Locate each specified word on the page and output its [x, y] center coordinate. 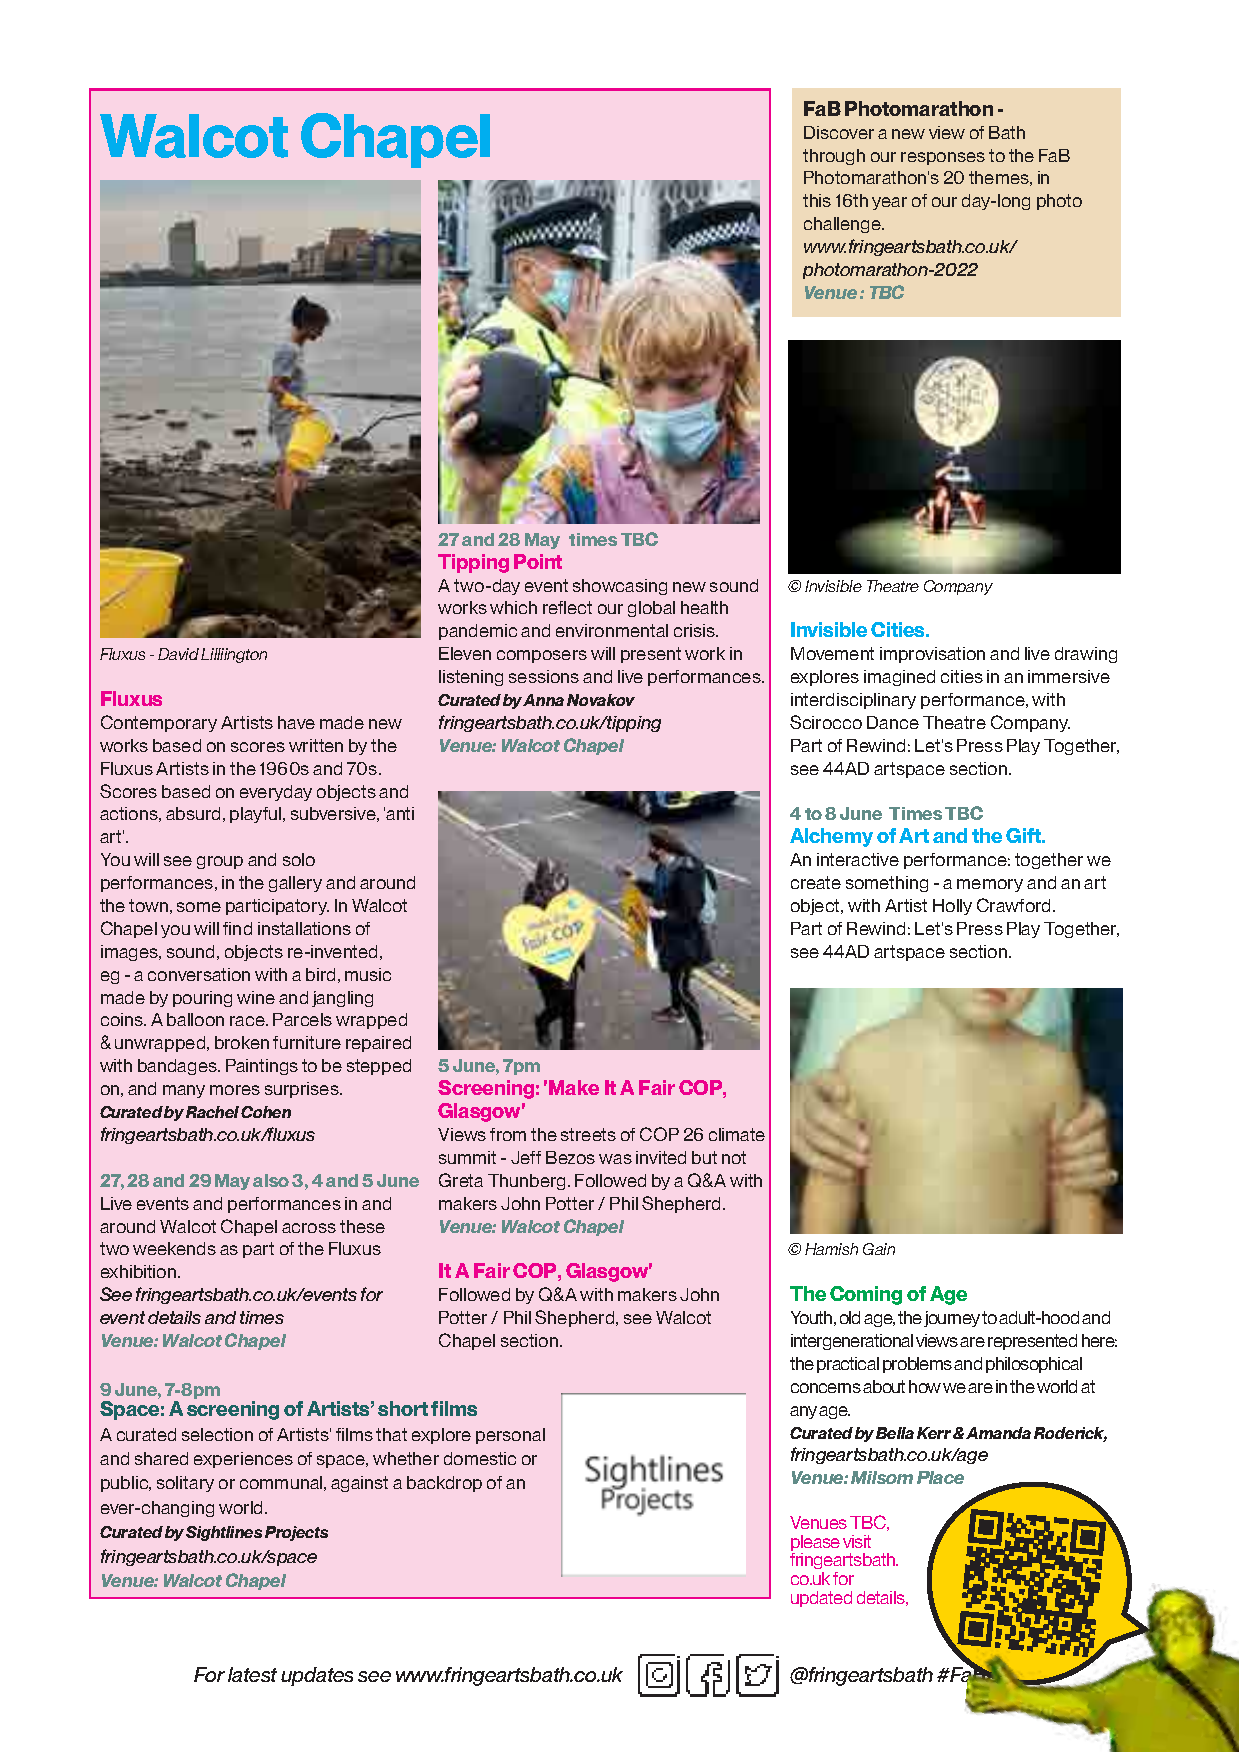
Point [538, 561]
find [237, 928]
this [817, 200]
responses [943, 158]
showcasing [620, 587]
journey [952, 1319]
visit [857, 1541]
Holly [952, 907]
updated [821, 1599]
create [816, 882]
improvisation [932, 655]
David [178, 654]
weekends [174, 1248]
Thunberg [528, 1182]
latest [252, 1674]
